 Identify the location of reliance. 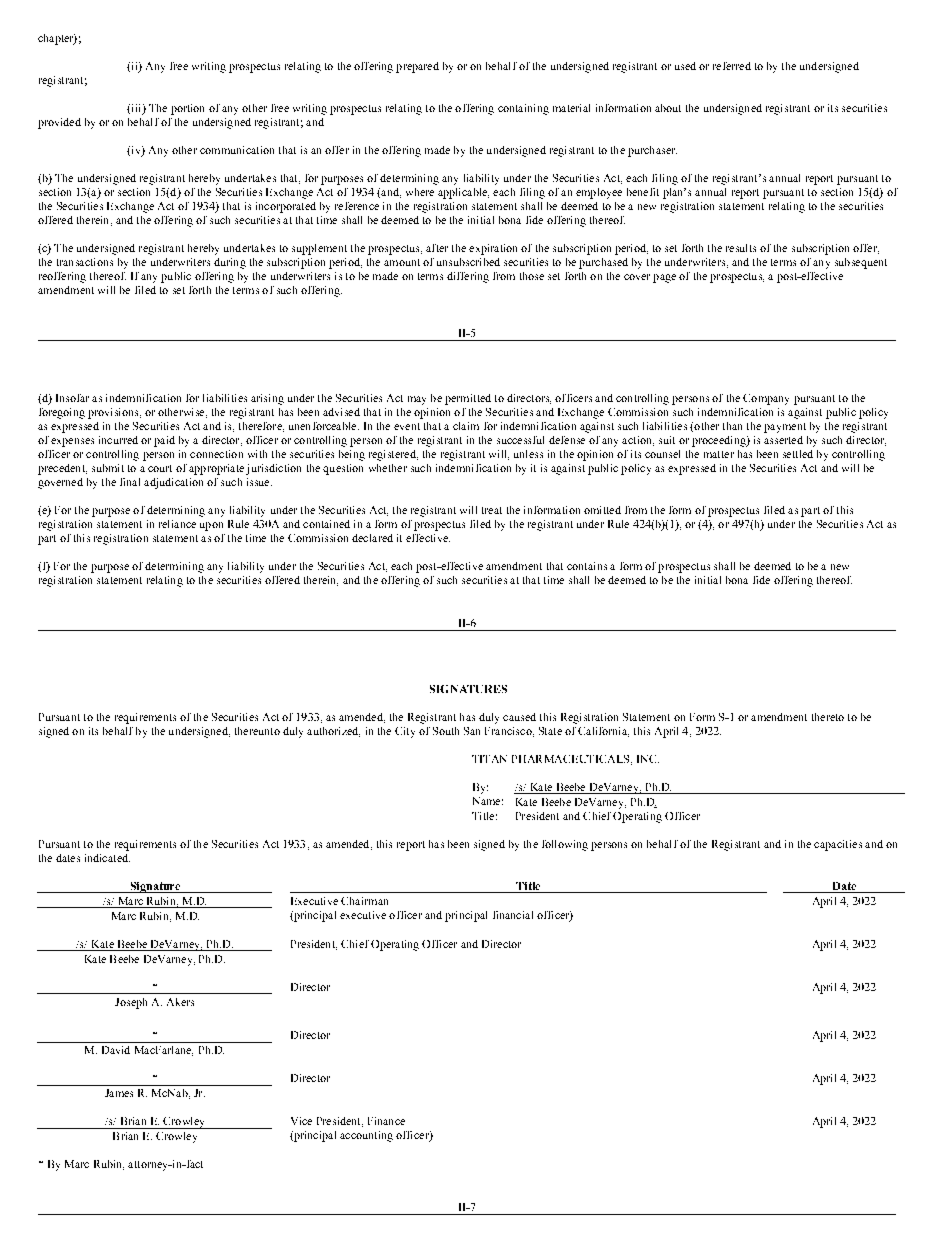
(177, 524).
